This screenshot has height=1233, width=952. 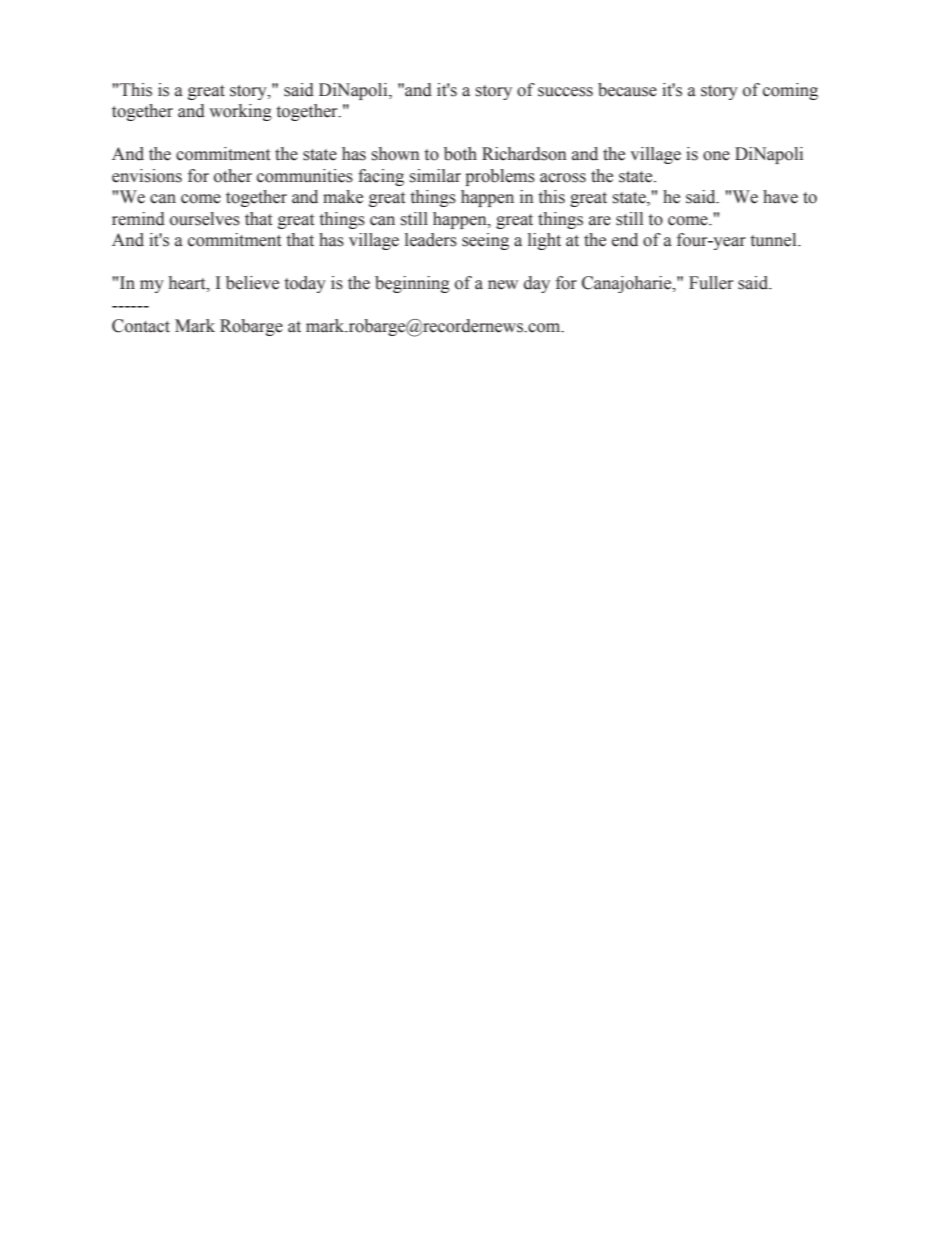 What do you see at coordinates (233, 176) in the screenshot?
I see `other` at bounding box center [233, 176].
